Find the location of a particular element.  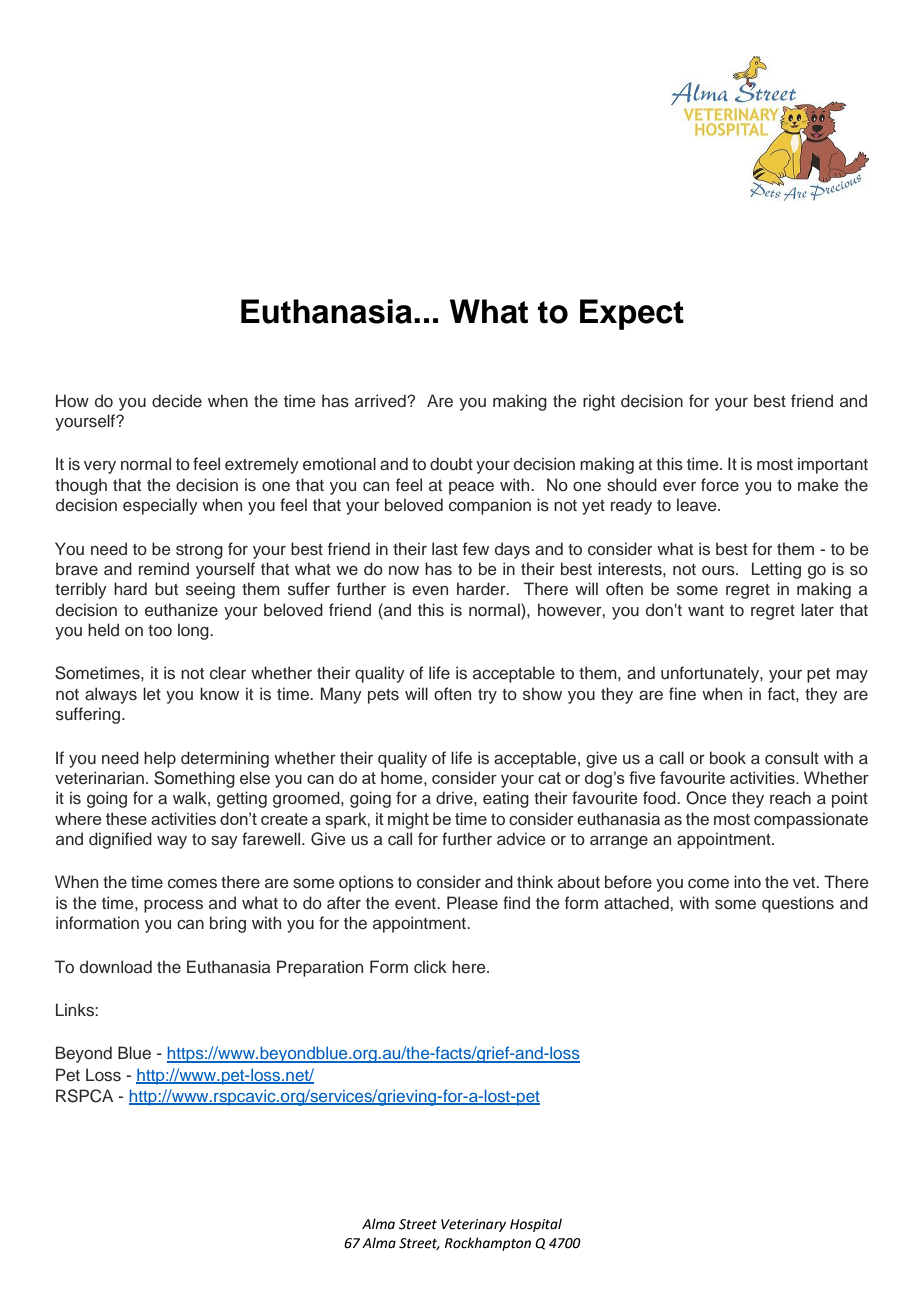

decide is located at coordinates (177, 401).
